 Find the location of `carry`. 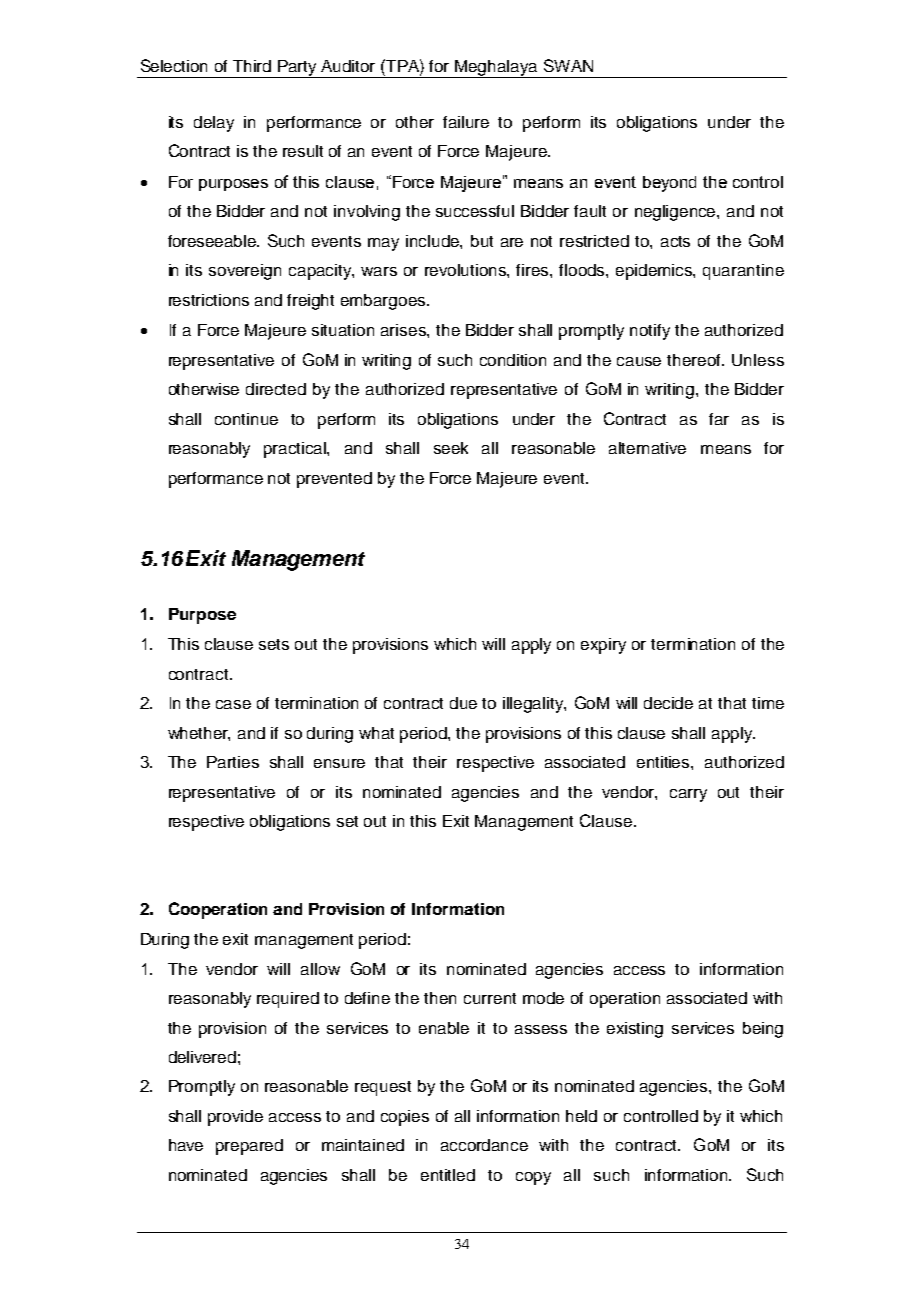

carry is located at coordinates (688, 795).
